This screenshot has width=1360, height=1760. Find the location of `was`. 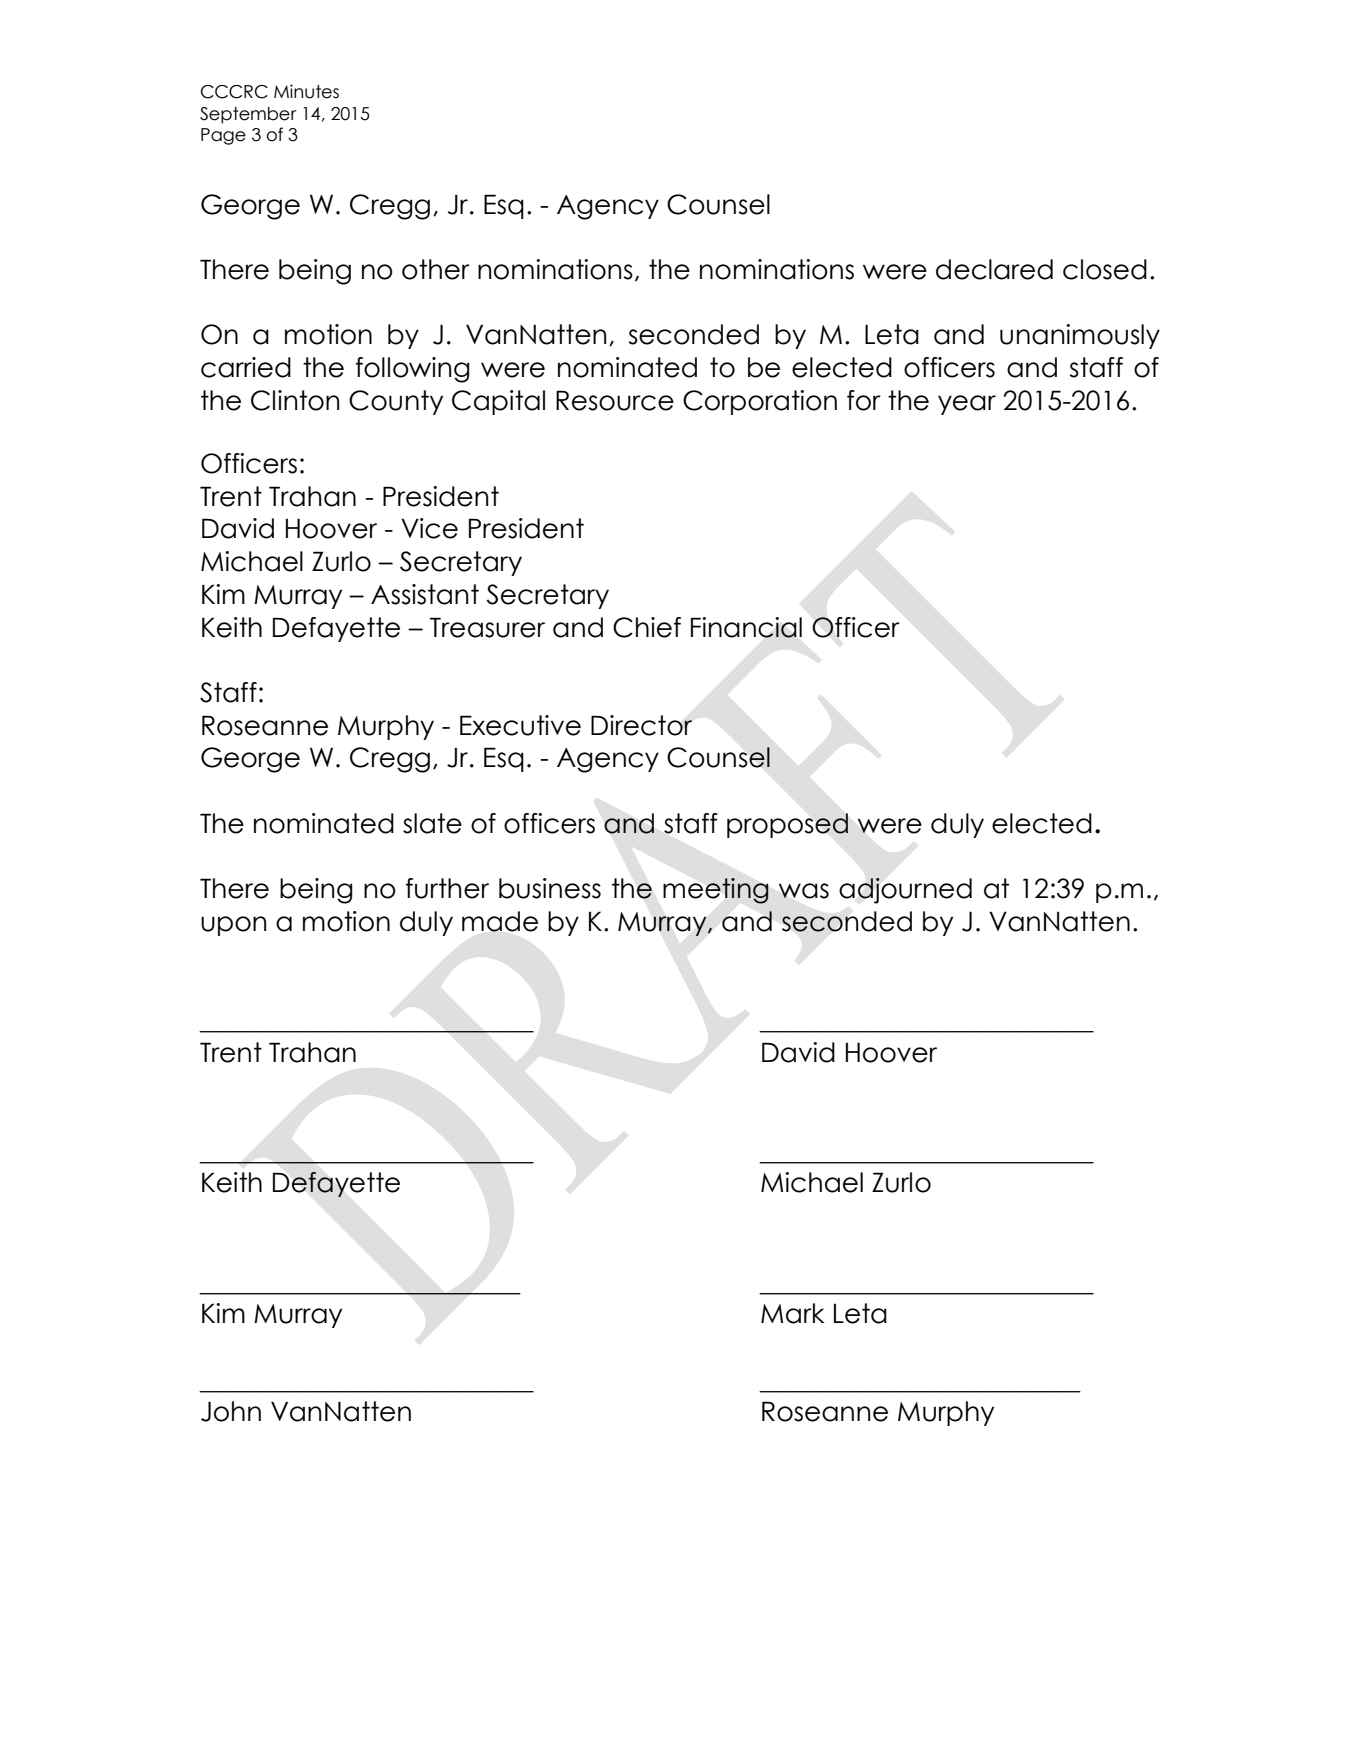

was is located at coordinates (804, 891).
